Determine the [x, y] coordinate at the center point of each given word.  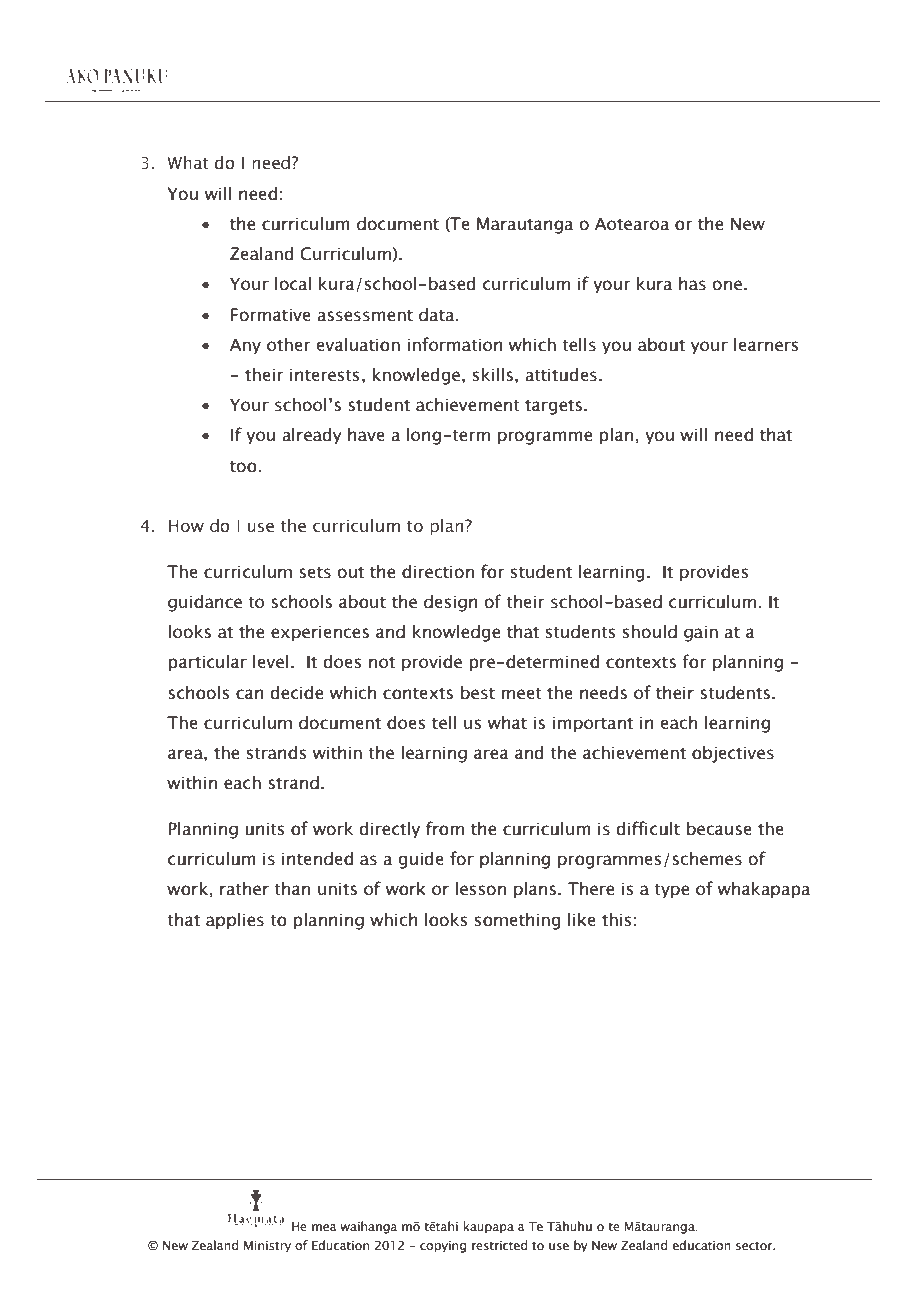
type [671, 891]
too [243, 467]
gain [701, 633]
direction [438, 572]
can [250, 694]
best [478, 693]
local [293, 284]
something [518, 921]
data [438, 315]
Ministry [267, 1247]
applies [235, 921]
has [692, 284]
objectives [733, 754]
